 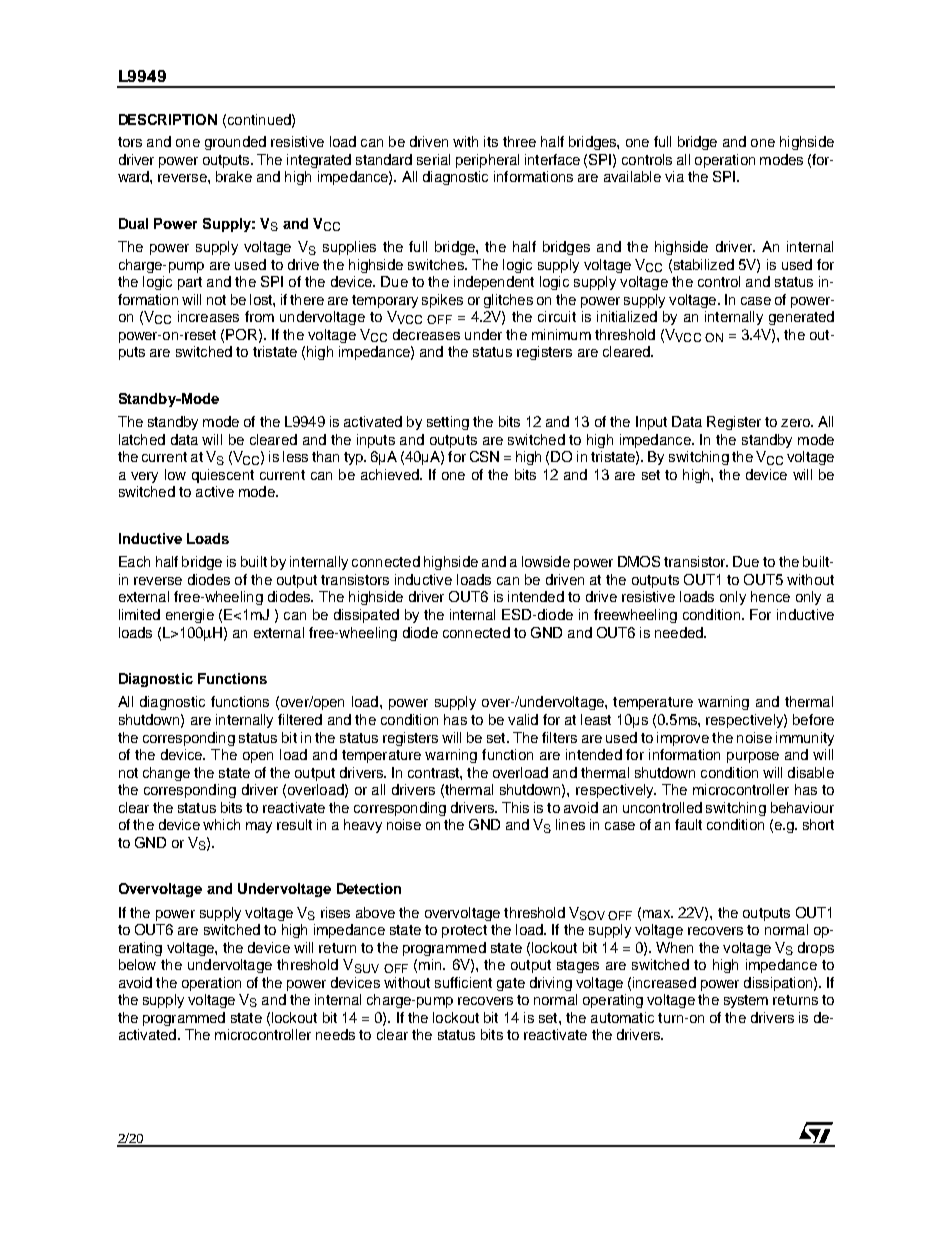 I want to click on zero, so click(x=796, y=423).
